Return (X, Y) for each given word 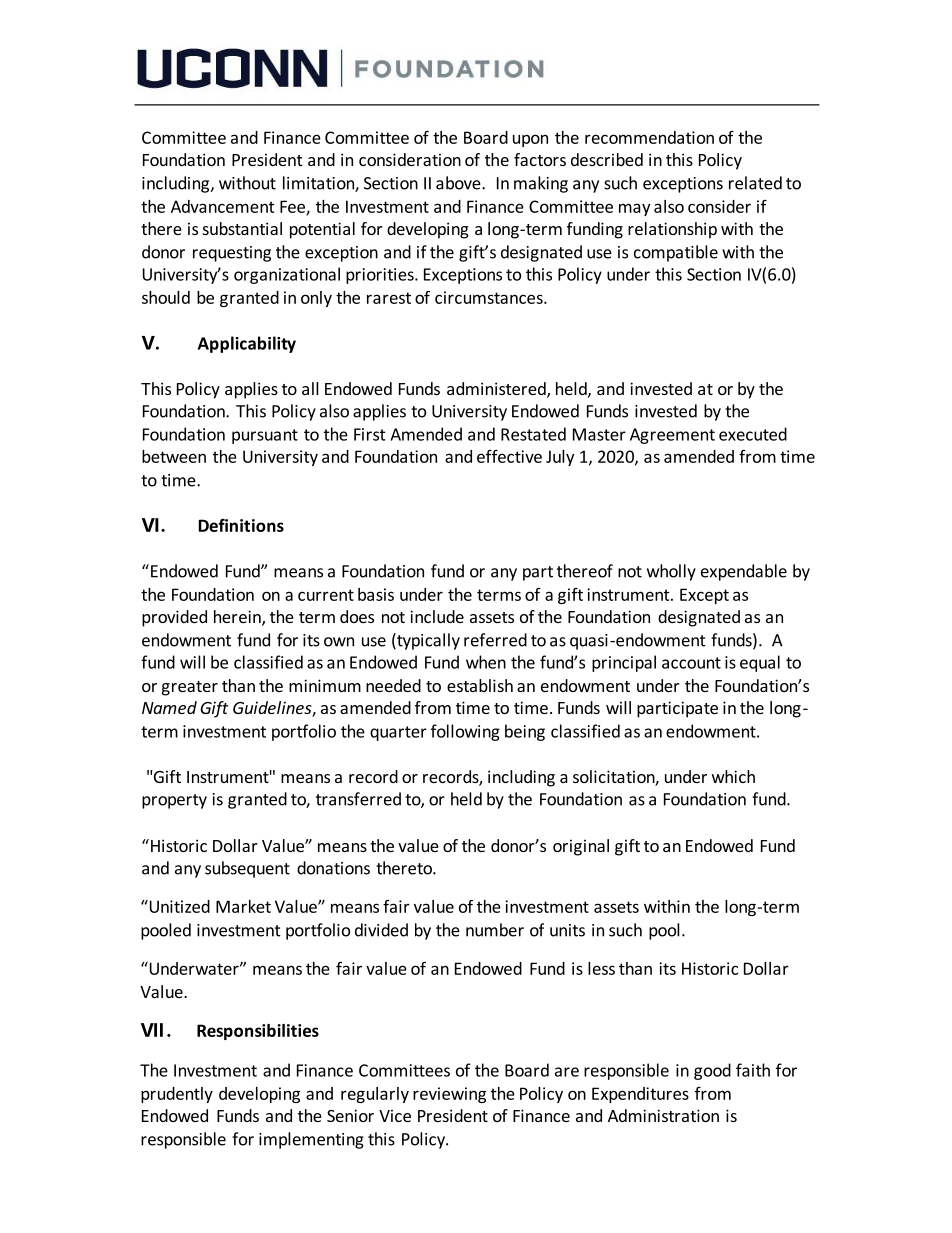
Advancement (223, 206)
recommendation (649, 137)
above (459, 183)
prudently (177, 1095)
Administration (663, 1115)
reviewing (449, 1095)
